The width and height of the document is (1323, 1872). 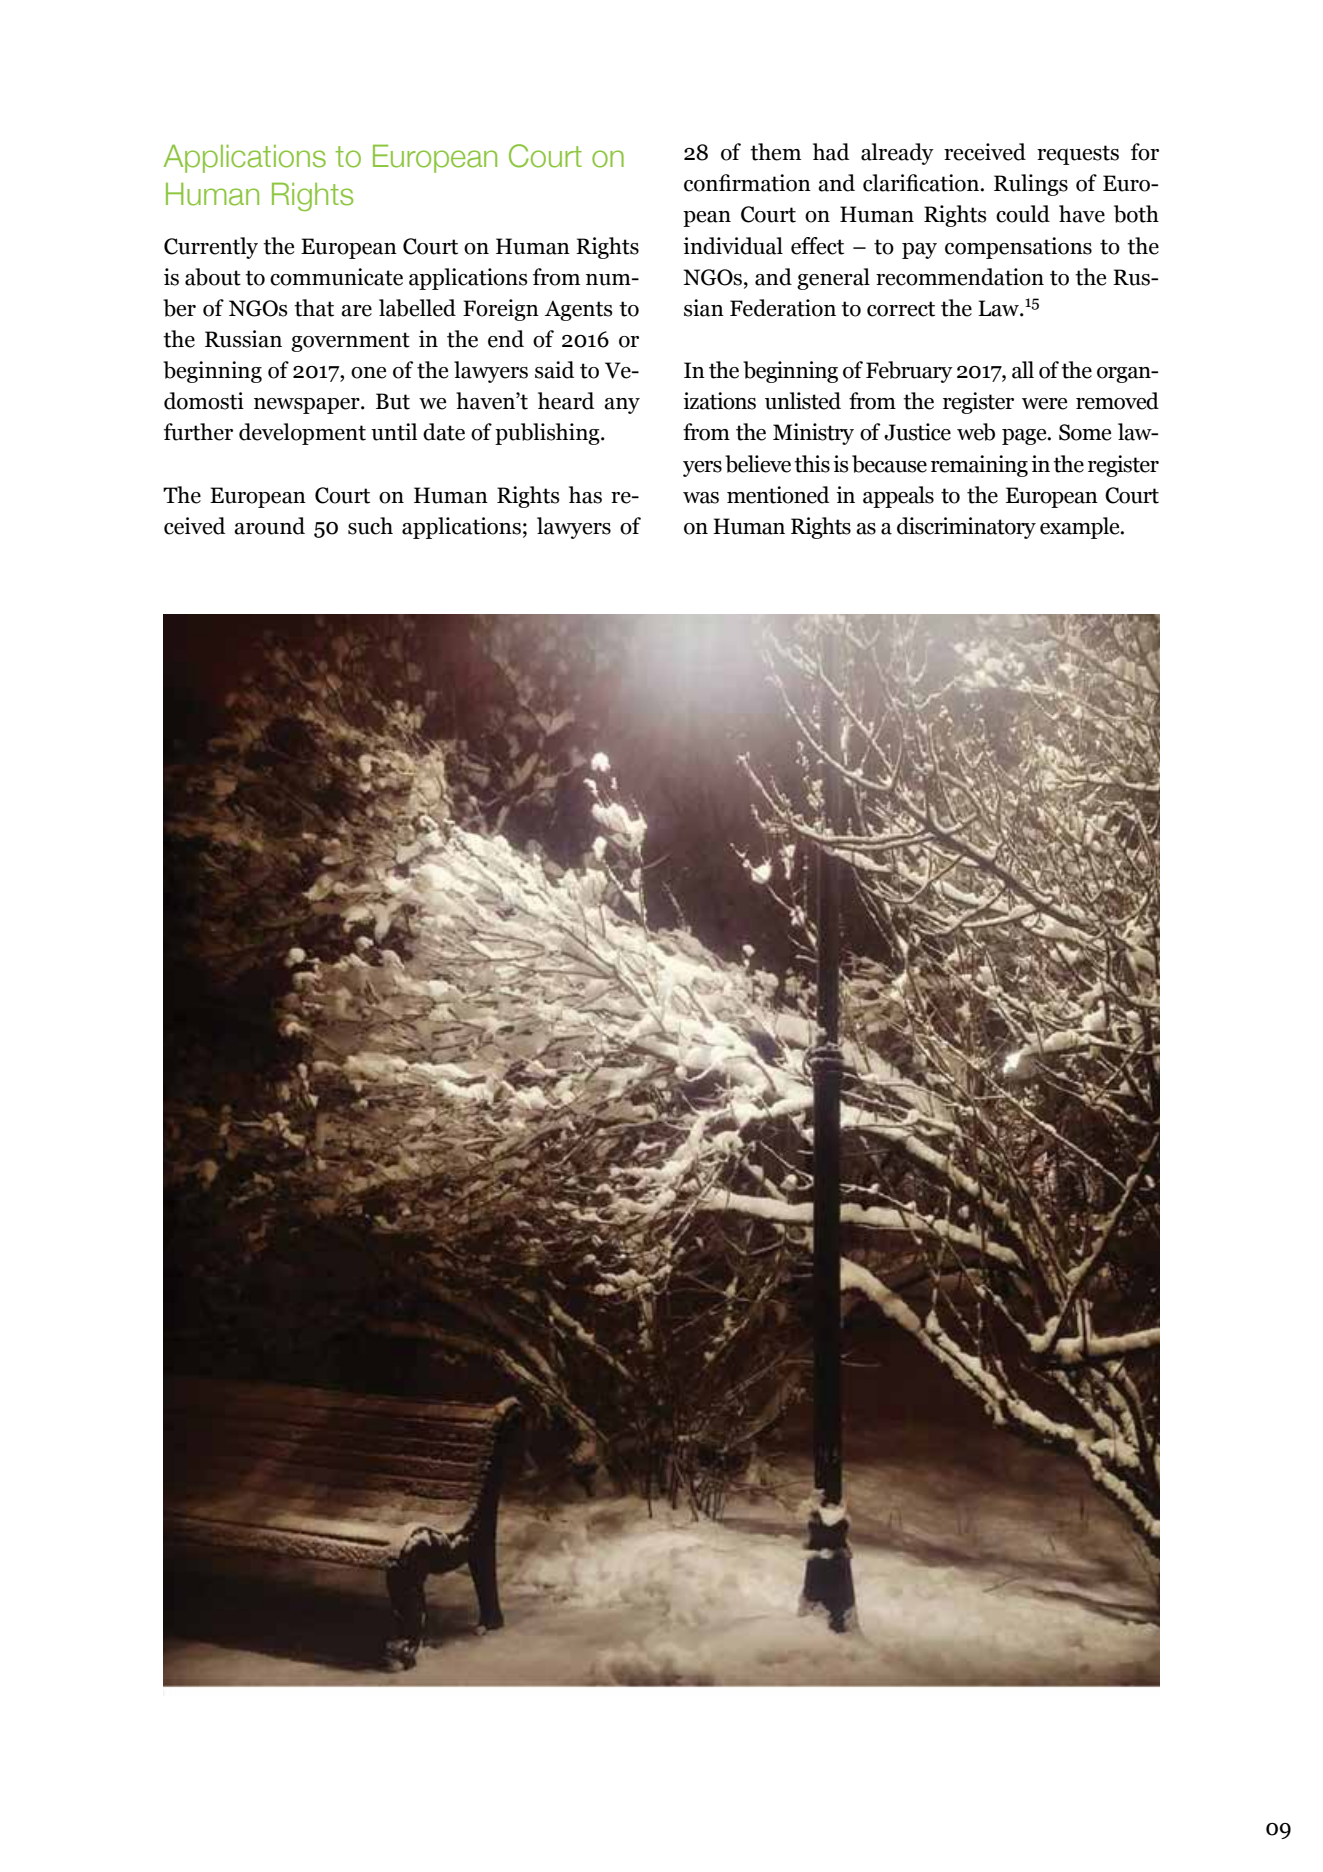 I want to click on was, so click(x=701, y=498).
